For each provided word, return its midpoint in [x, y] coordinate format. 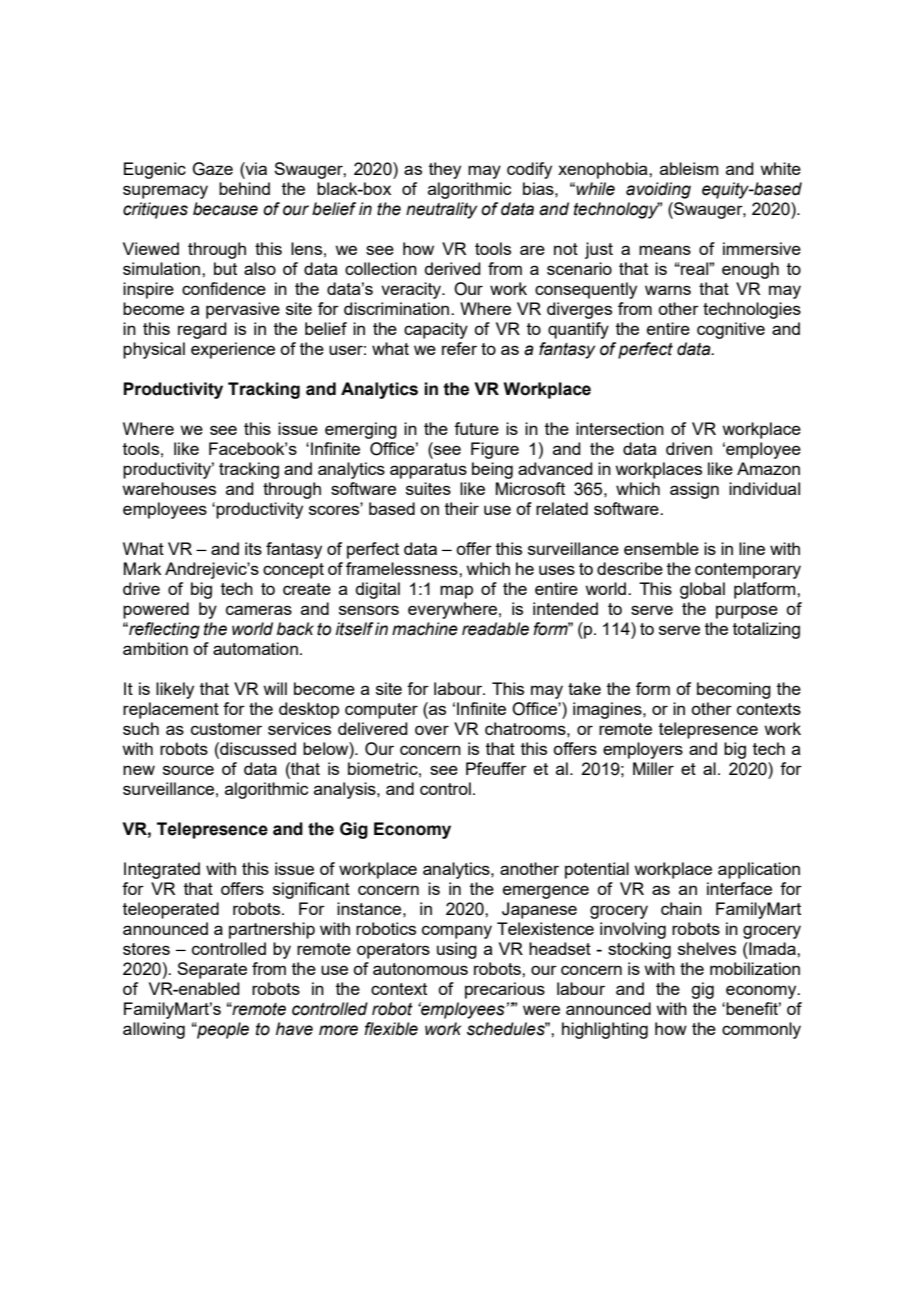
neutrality [441, 210]
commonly [761, 1030]
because [225, 209]
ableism [689, 168]
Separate [212, 970]
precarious [505, 990]
